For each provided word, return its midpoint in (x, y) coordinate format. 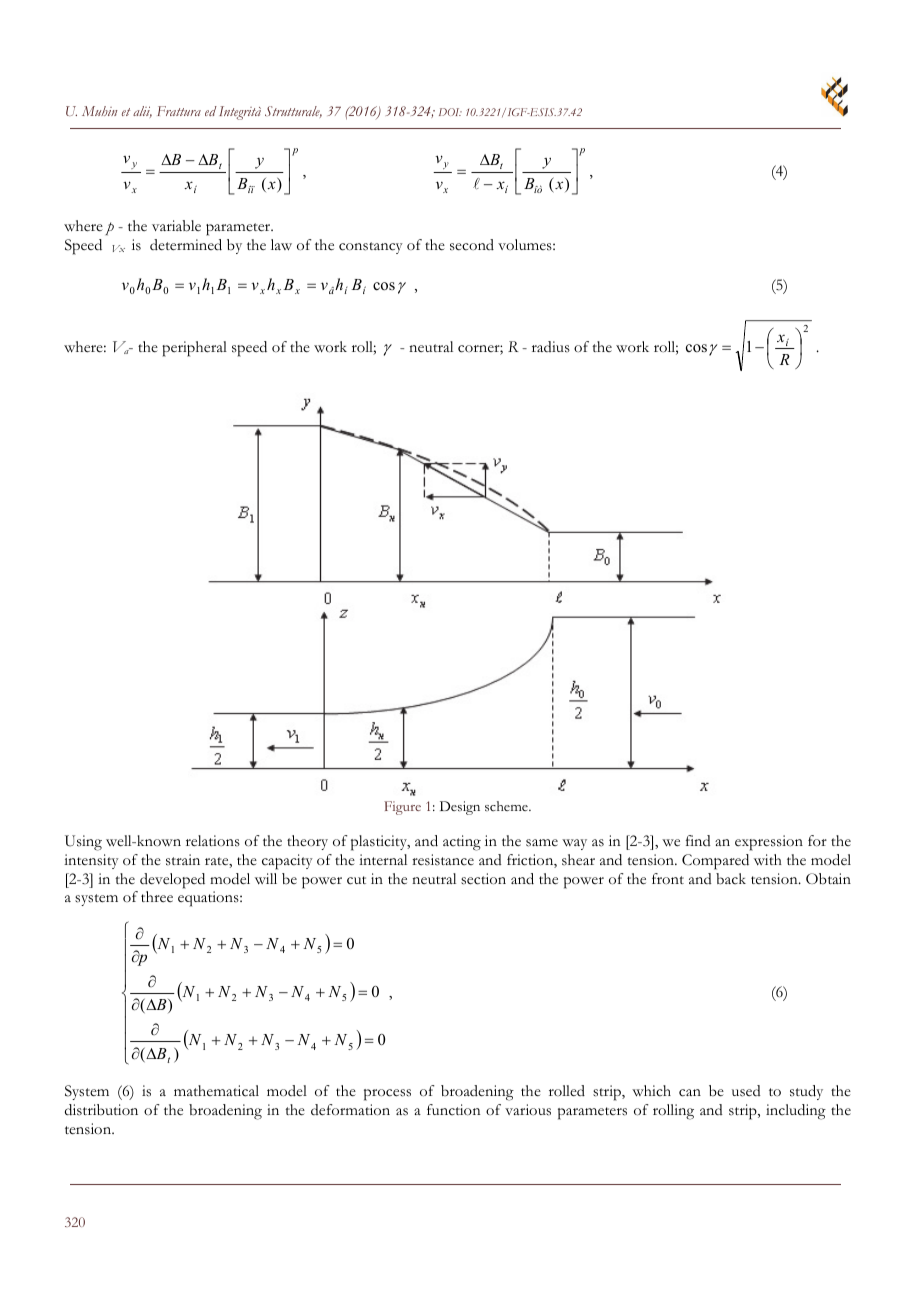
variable (176, 226)
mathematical (216, 1091)
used (746, 1091)
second (472, 245)
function (454, 1110)
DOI (450, 112)
